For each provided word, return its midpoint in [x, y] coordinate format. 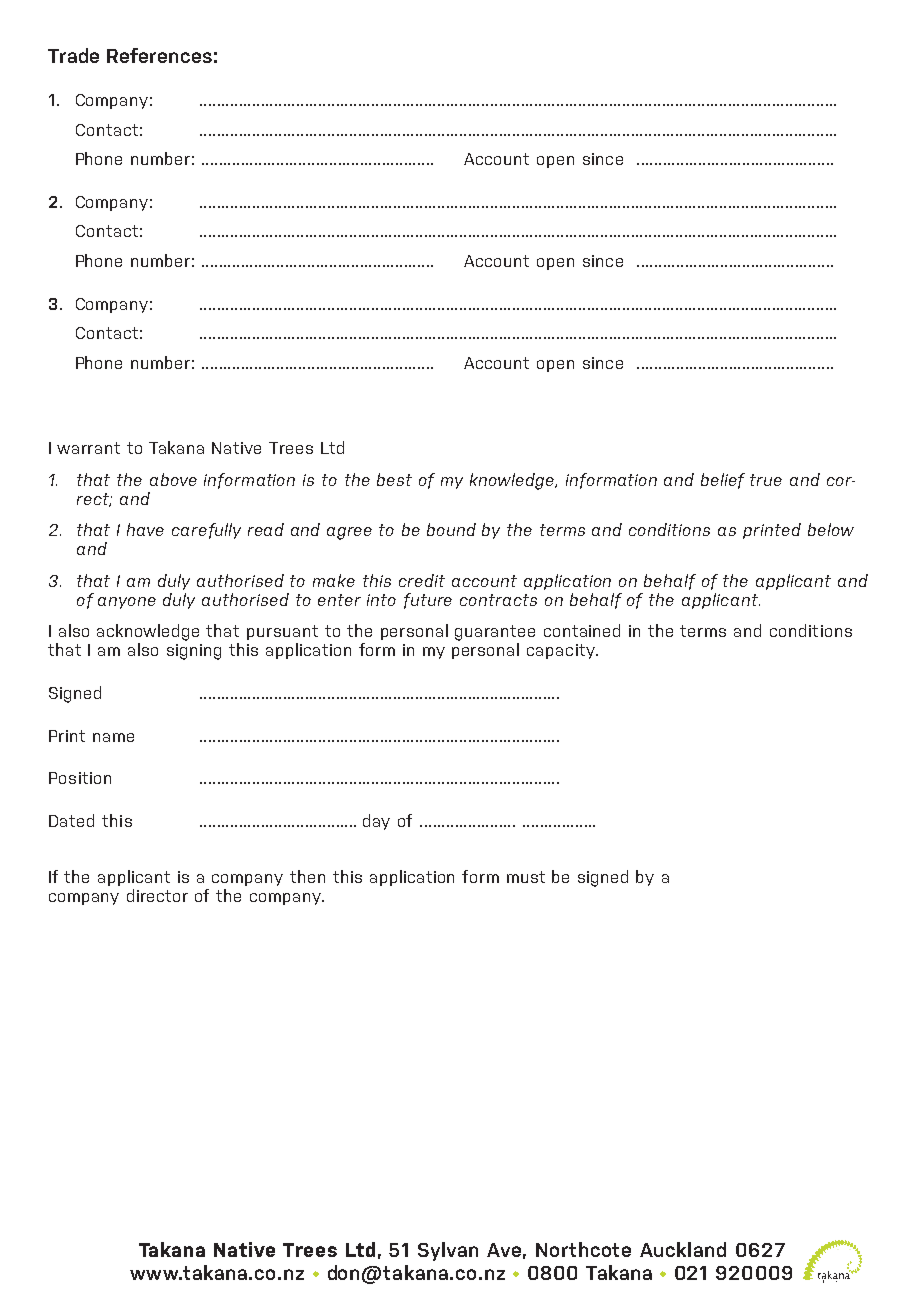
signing [194, 652]
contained [582, 630]
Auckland [683, 1249]
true [766, 480]
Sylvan [448, 1251]
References [159, 55]
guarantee [495, 634]
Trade [73, 55]
